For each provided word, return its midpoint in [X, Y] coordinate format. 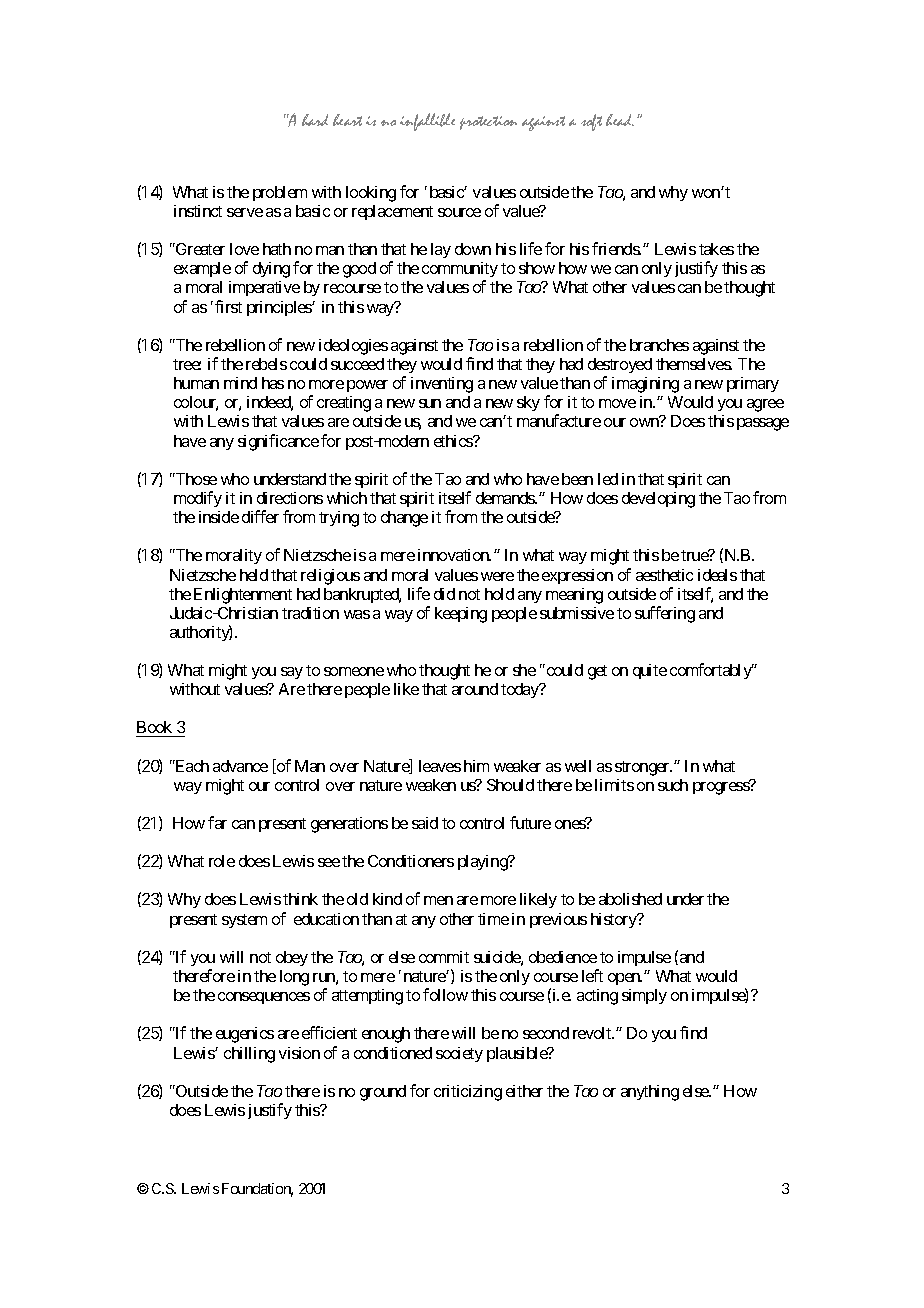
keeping [461, 615]
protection [488, 123]
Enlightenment [243, 596]
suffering [665, 614]
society [459, 1054]
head [620, 120]
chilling [249, 1055]
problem [280, 193]
